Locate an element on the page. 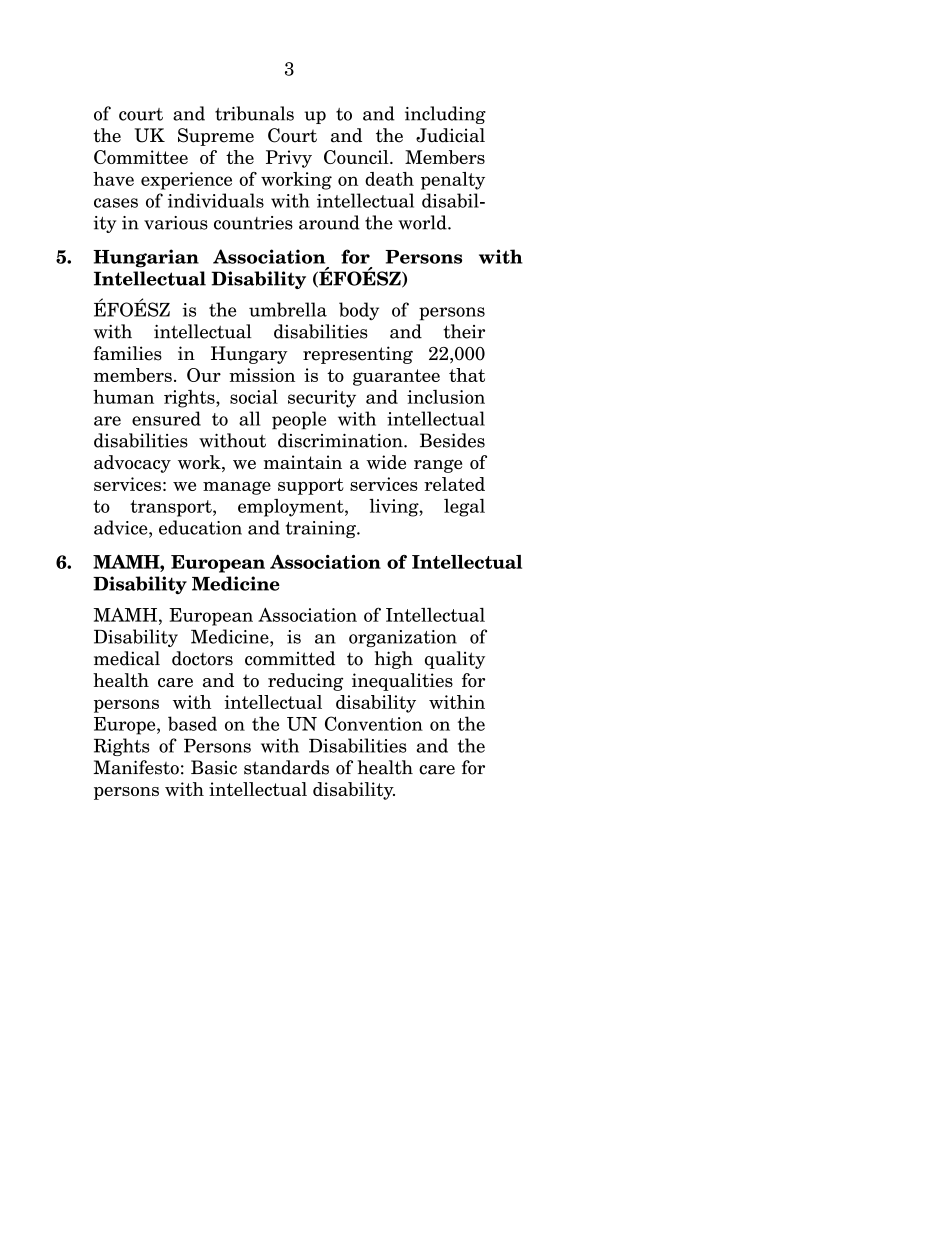  Manifesto is located at coordinates (136, 767).
